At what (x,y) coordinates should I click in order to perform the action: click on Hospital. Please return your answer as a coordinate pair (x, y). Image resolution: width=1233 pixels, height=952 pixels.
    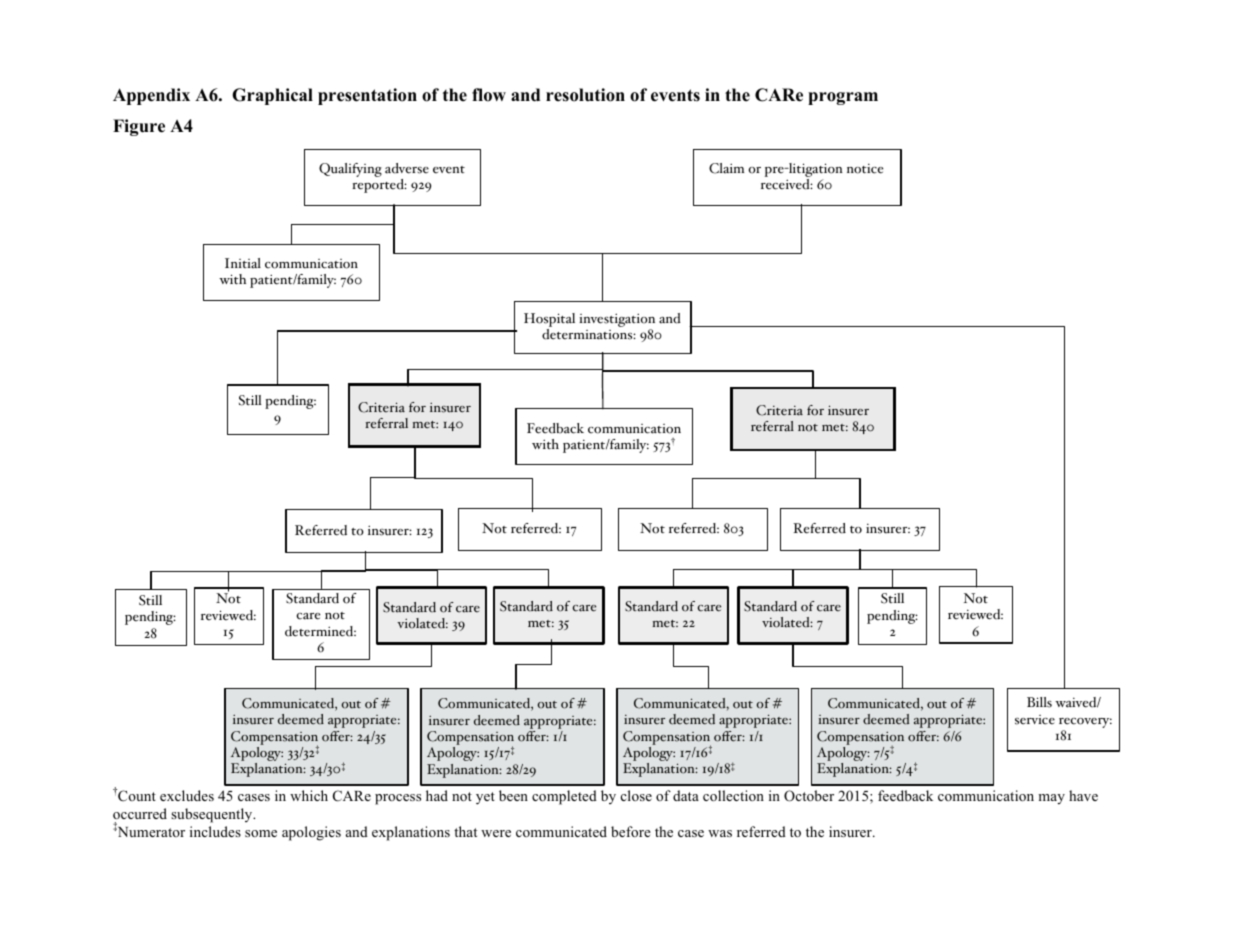
    Looking at the image, I should click on (549, 321).
